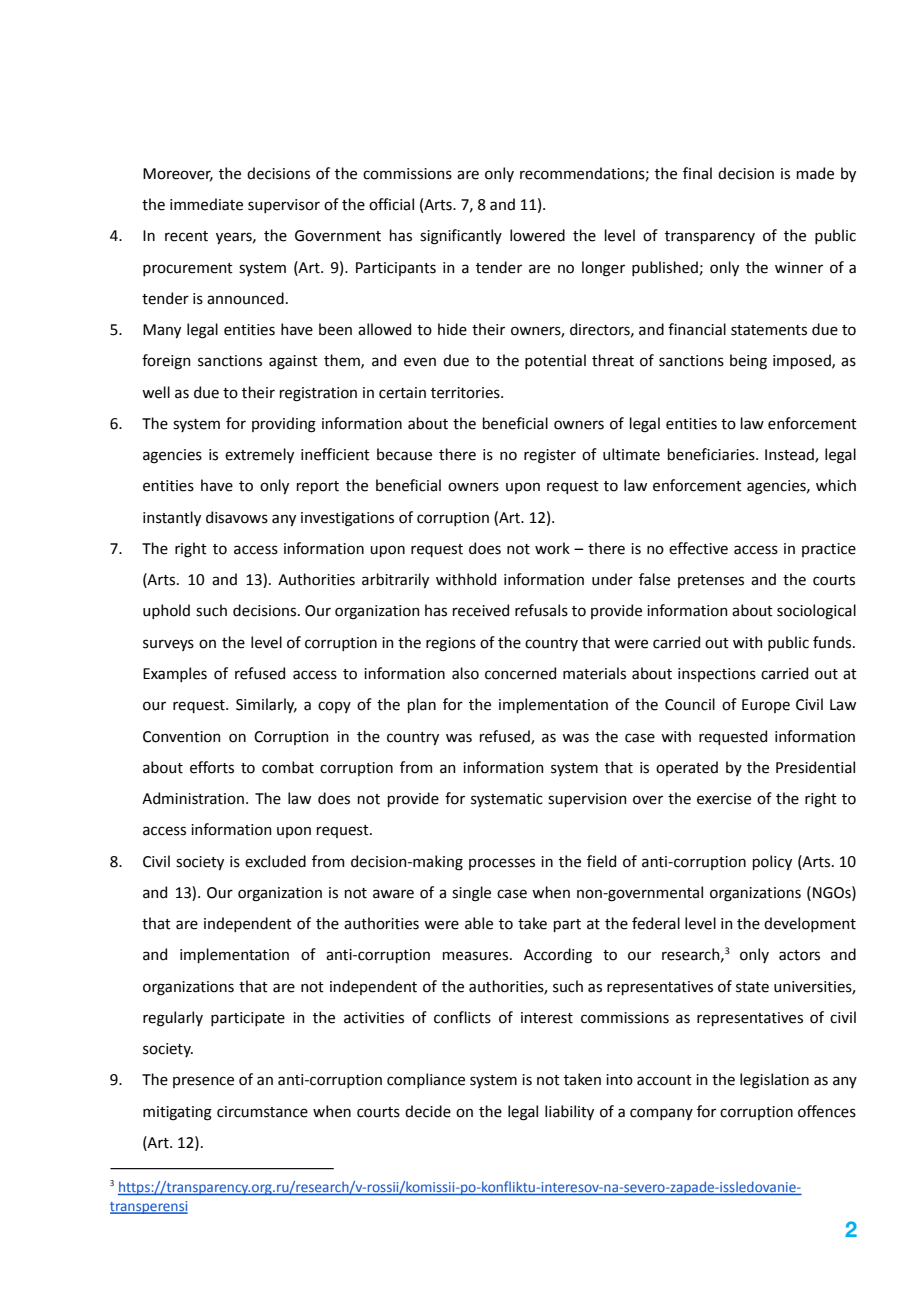 Image resolution: width=924 pixels, height=1307 pixels. What do you see at coordinates (550, 456) in the screenshot?
I see `register` at bounding box center [550, 456].
